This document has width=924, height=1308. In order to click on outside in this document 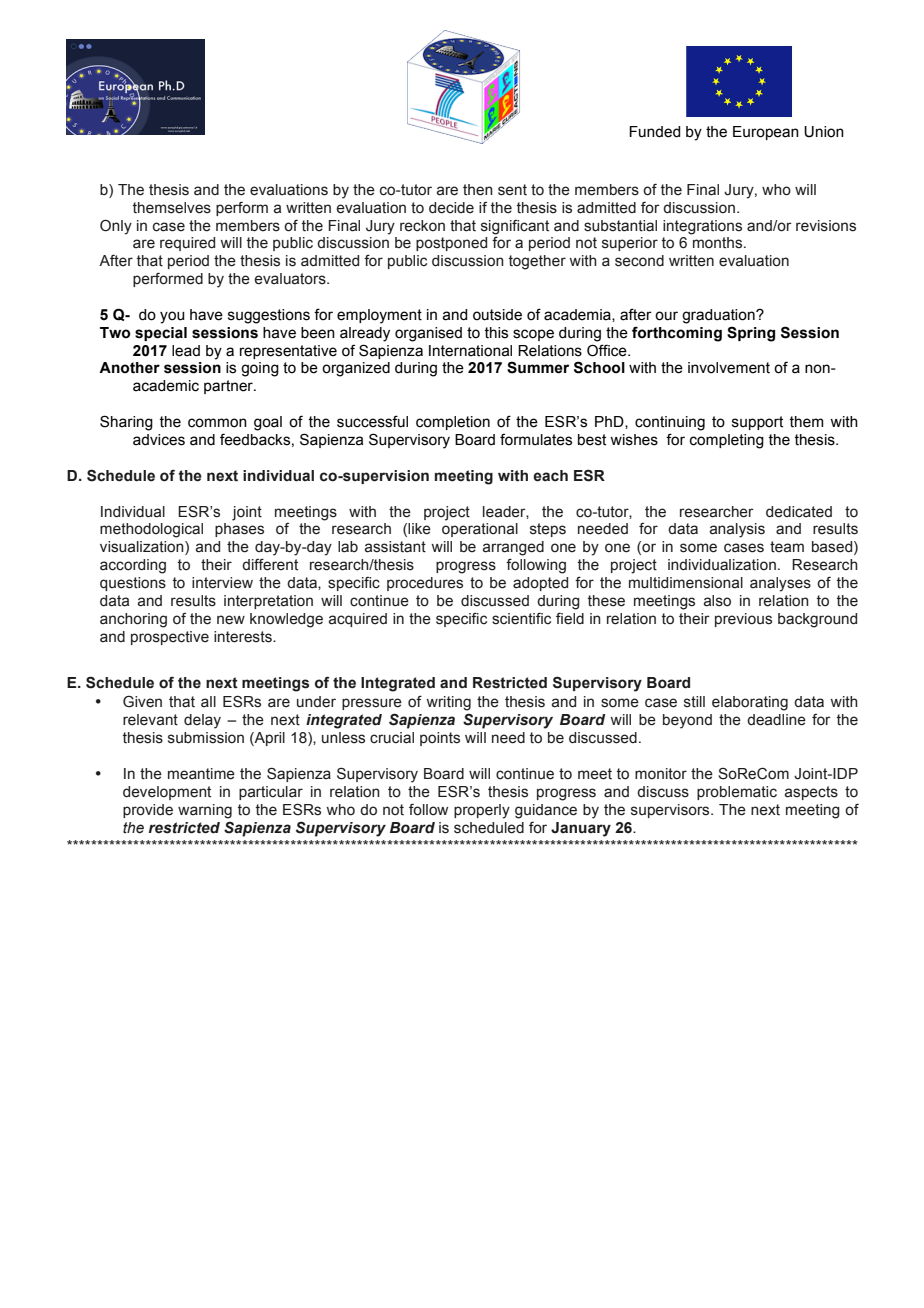, I will do `click(497, 315)`.
